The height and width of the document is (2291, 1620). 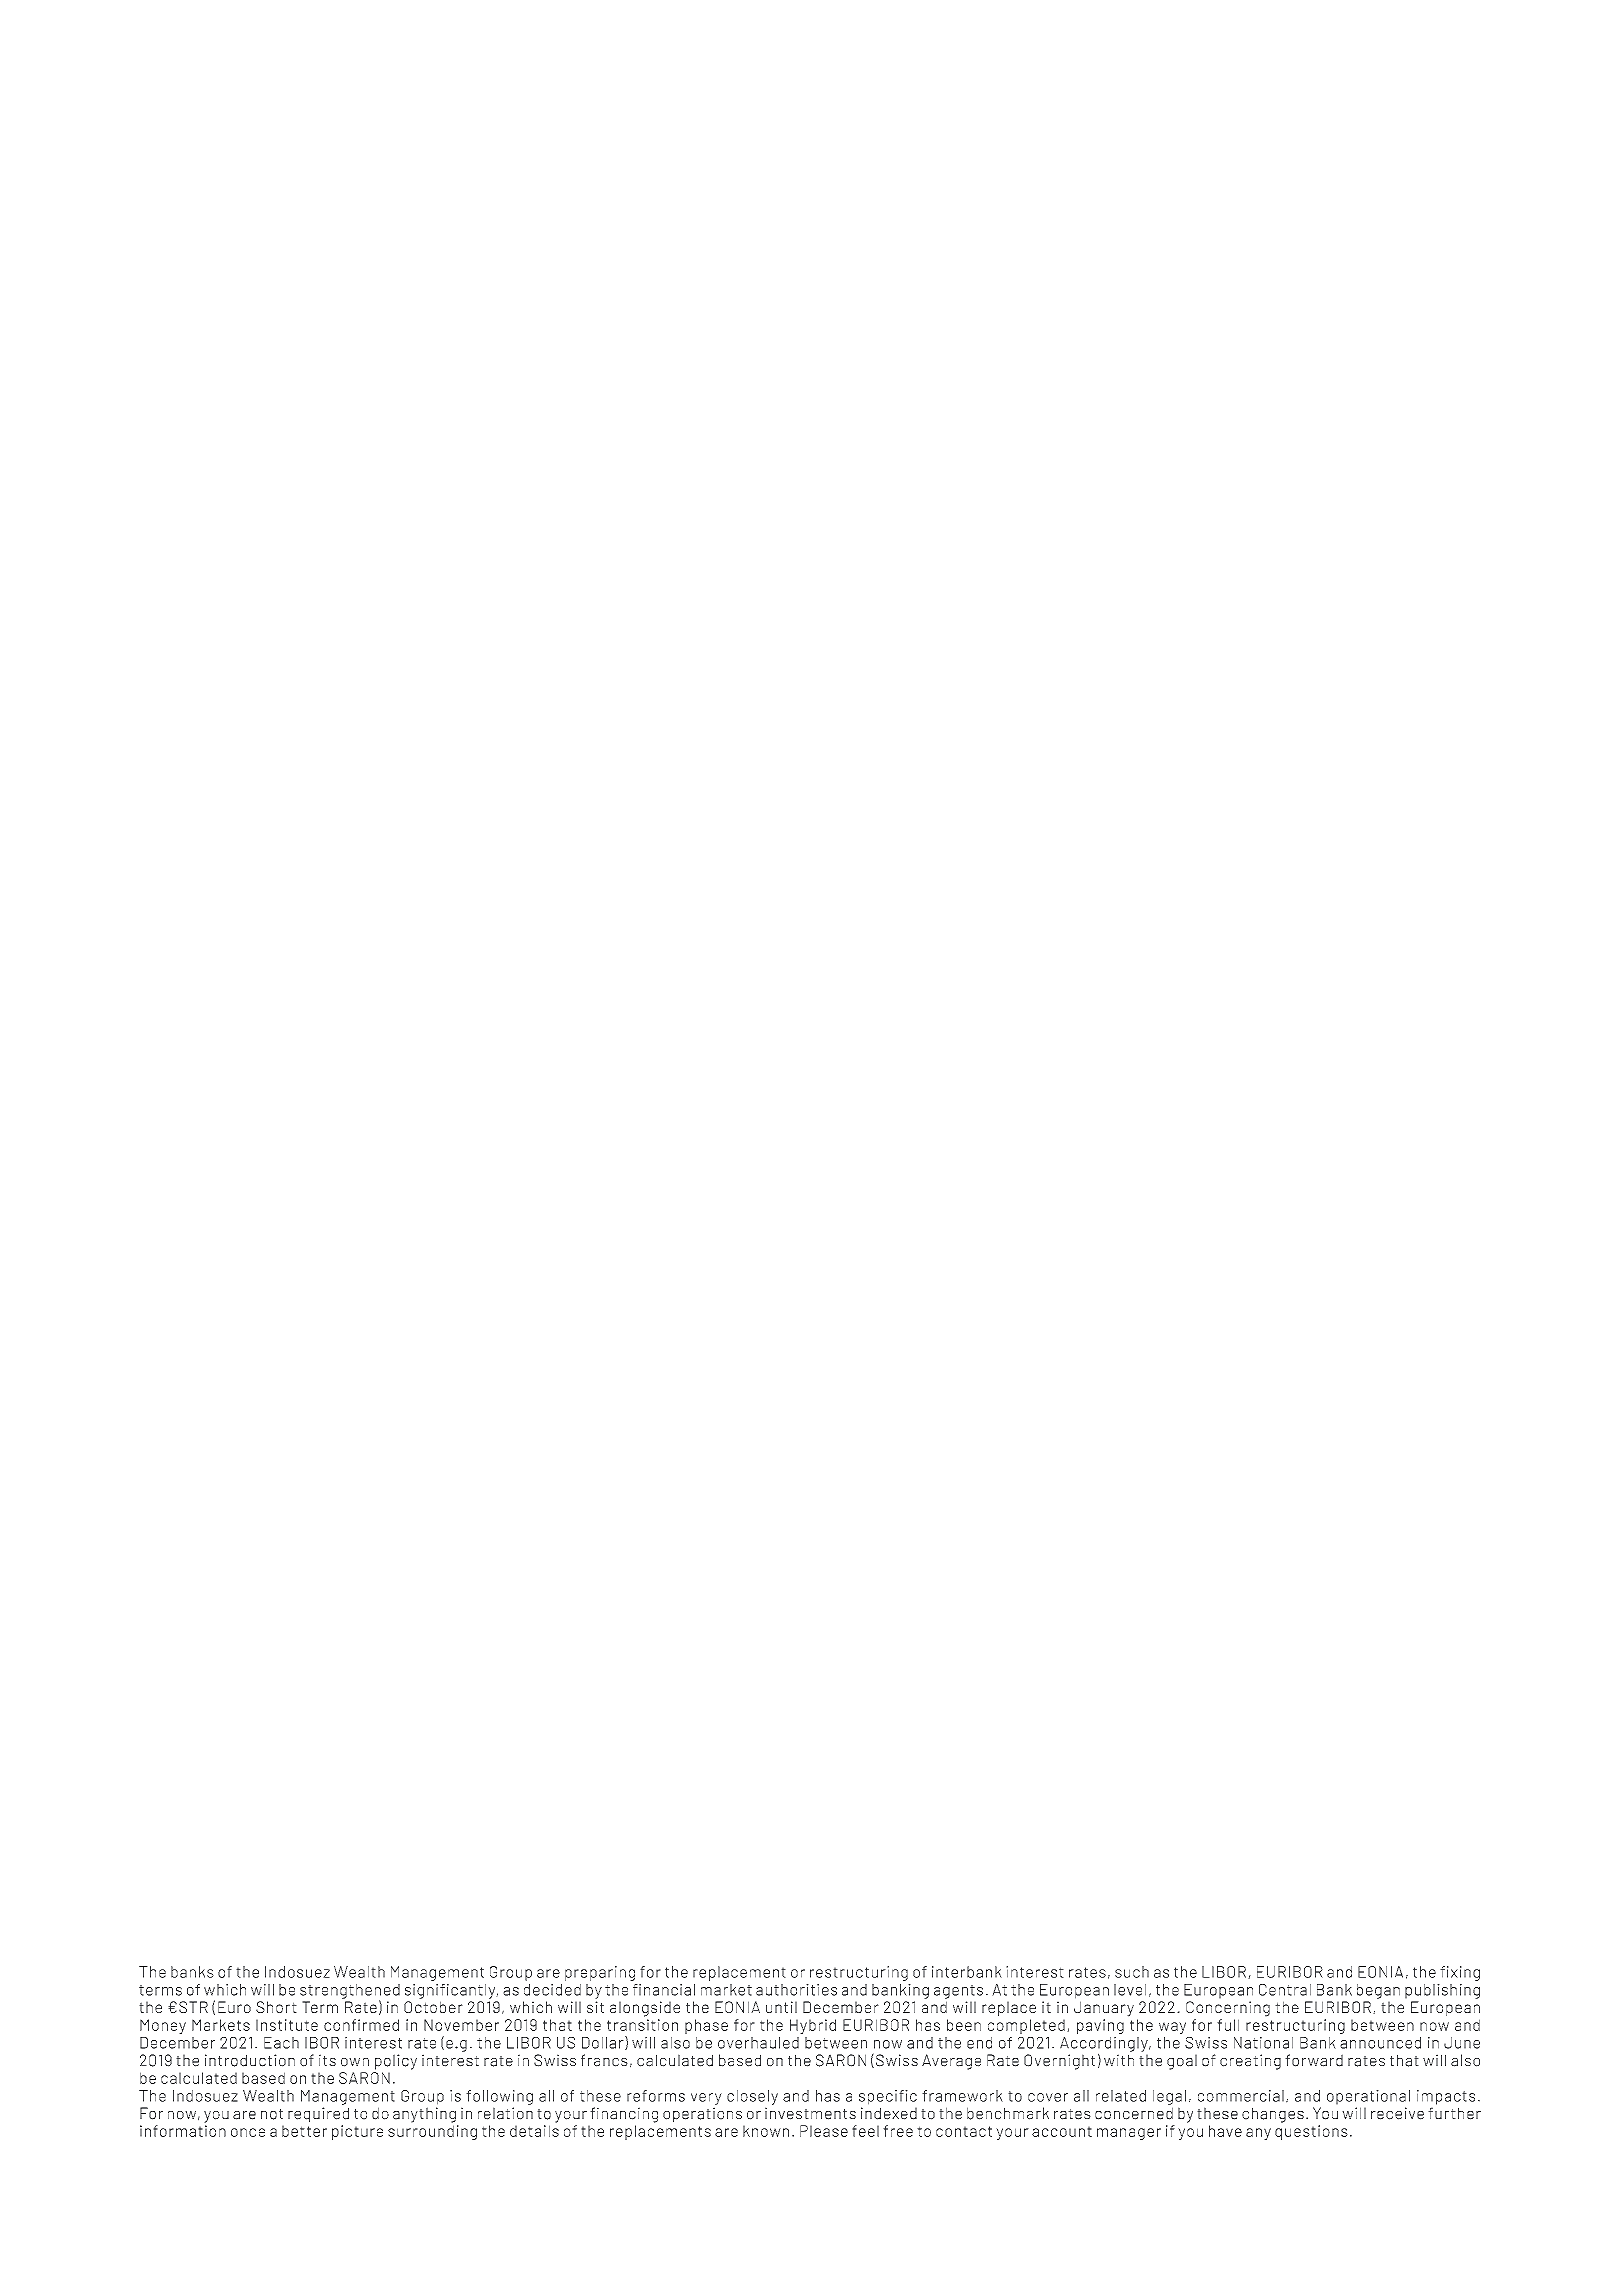 I want to click on authorities, so click(x=796, y=1990).
